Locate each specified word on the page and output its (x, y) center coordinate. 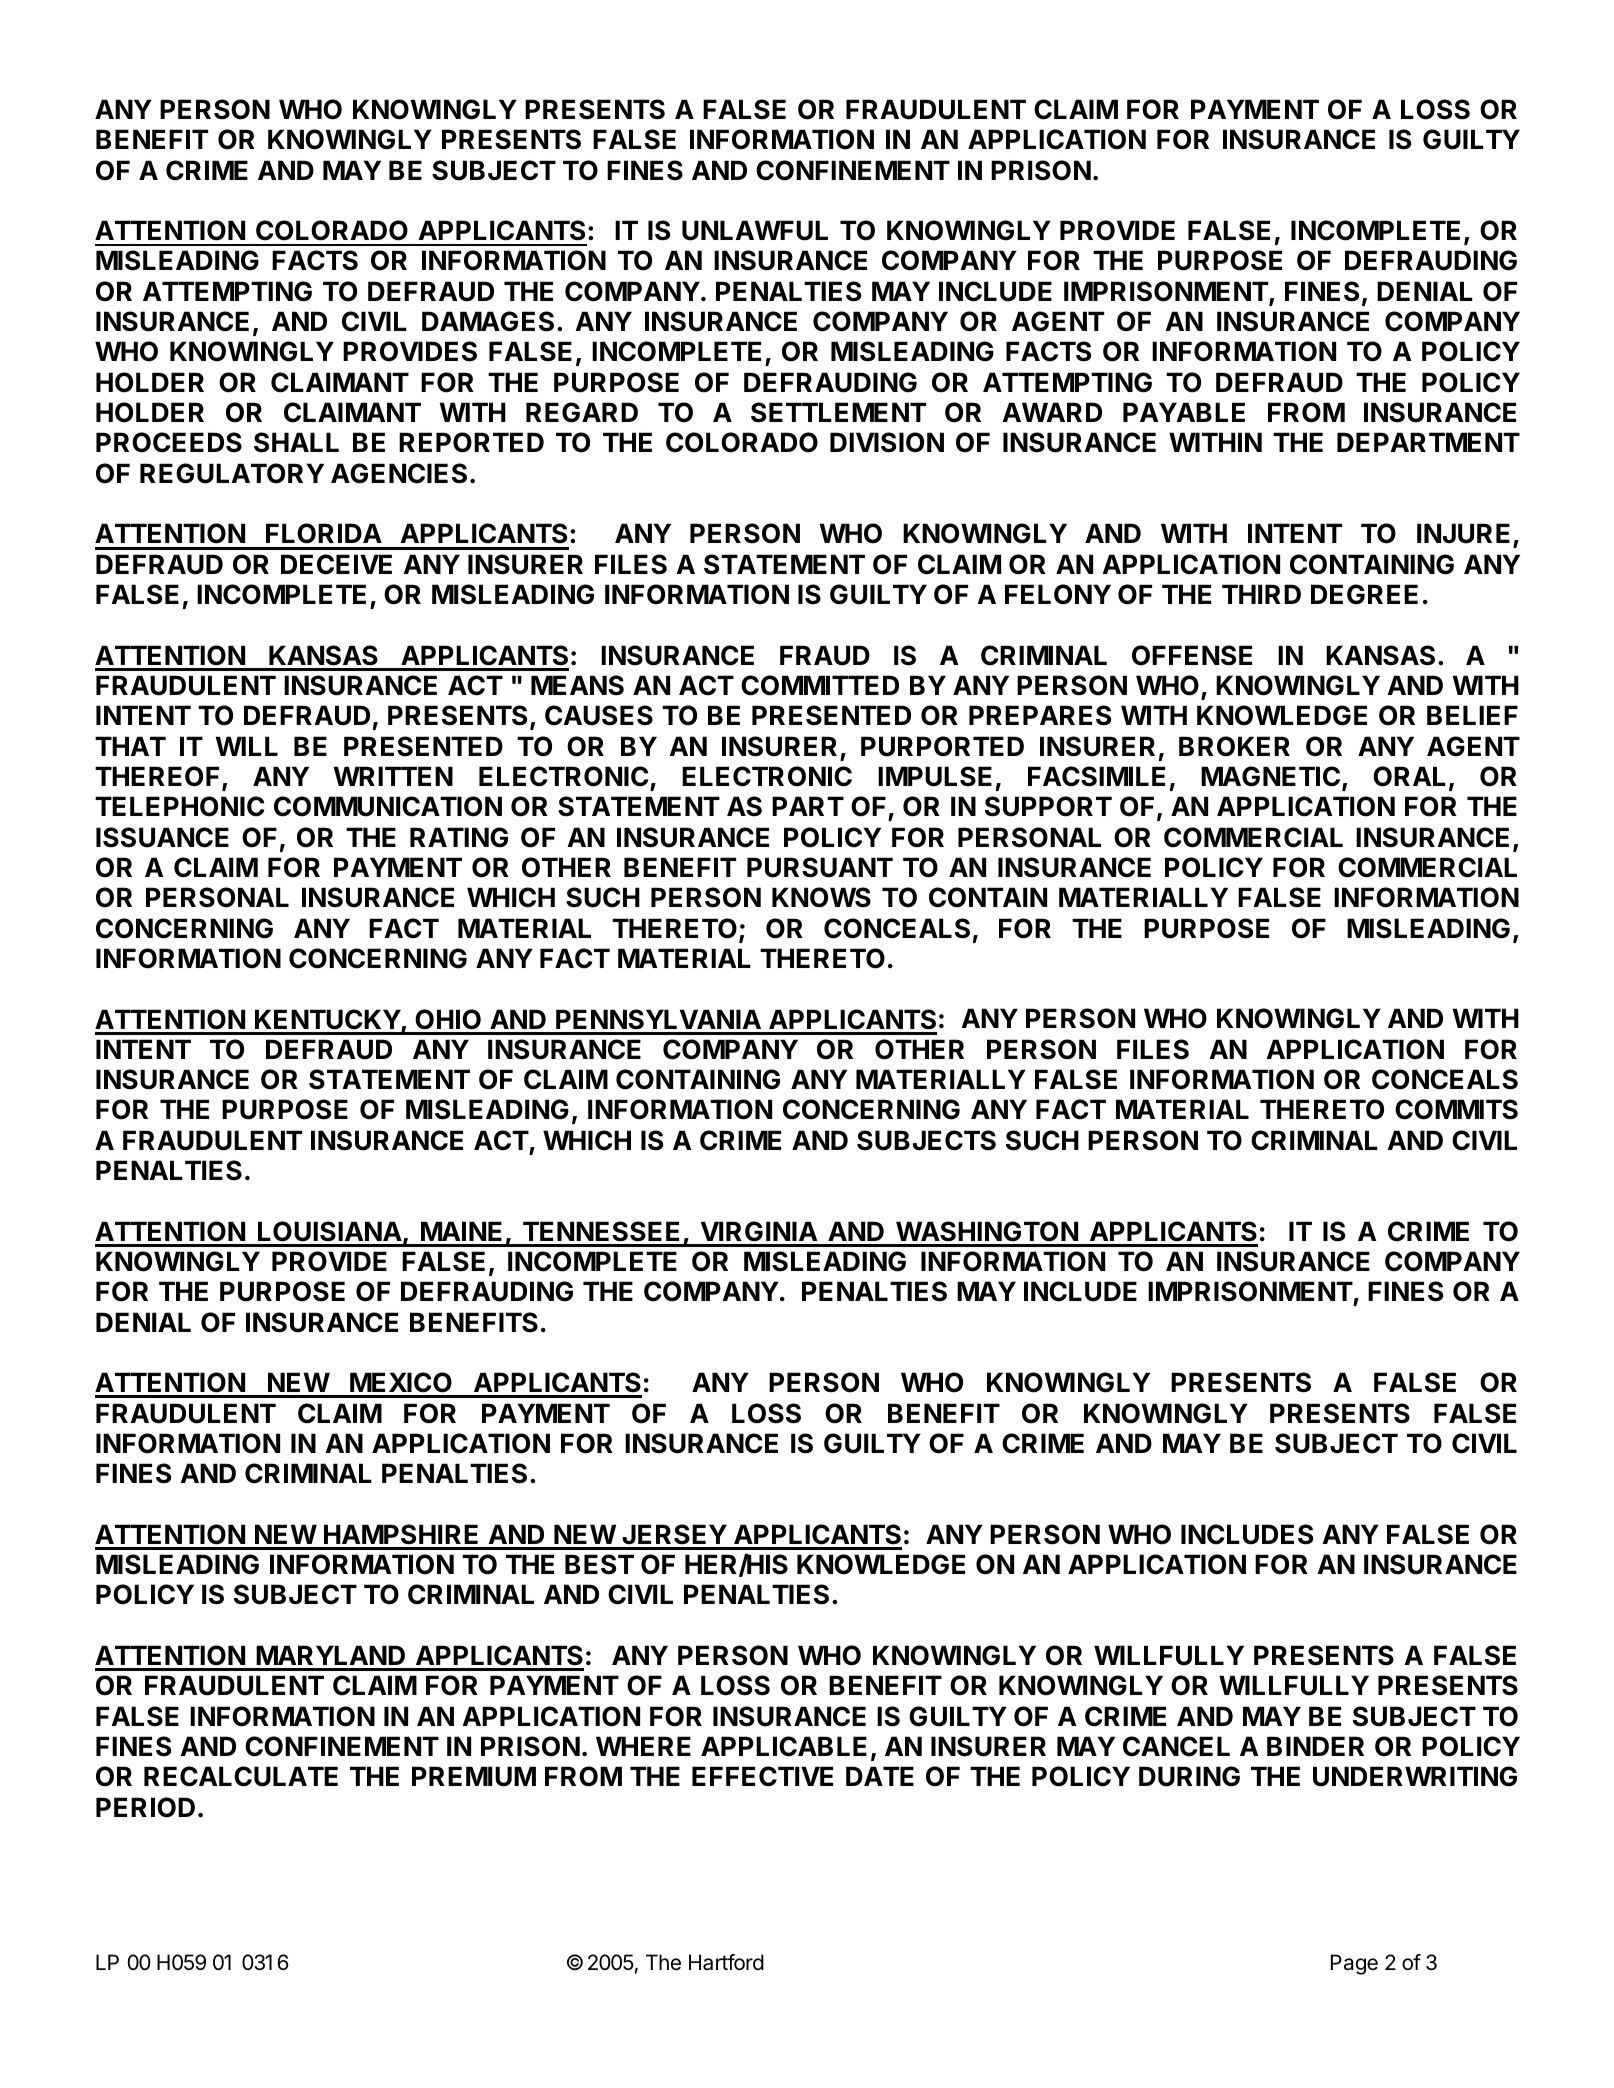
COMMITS (1456, 1109)
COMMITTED (820, 685)
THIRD (1261, 594)
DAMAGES (488, 321)
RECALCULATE (241, 1776)
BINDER (1315, 1746)
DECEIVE (336, 564)
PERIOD (145, 1807)
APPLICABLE (784, 1746)
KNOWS (821, 897)
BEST (599, 1564)
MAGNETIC (1270, 776)
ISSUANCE (162, 837)
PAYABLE (1184, 412)
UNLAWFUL (755, 230)
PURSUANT (820, 867)
